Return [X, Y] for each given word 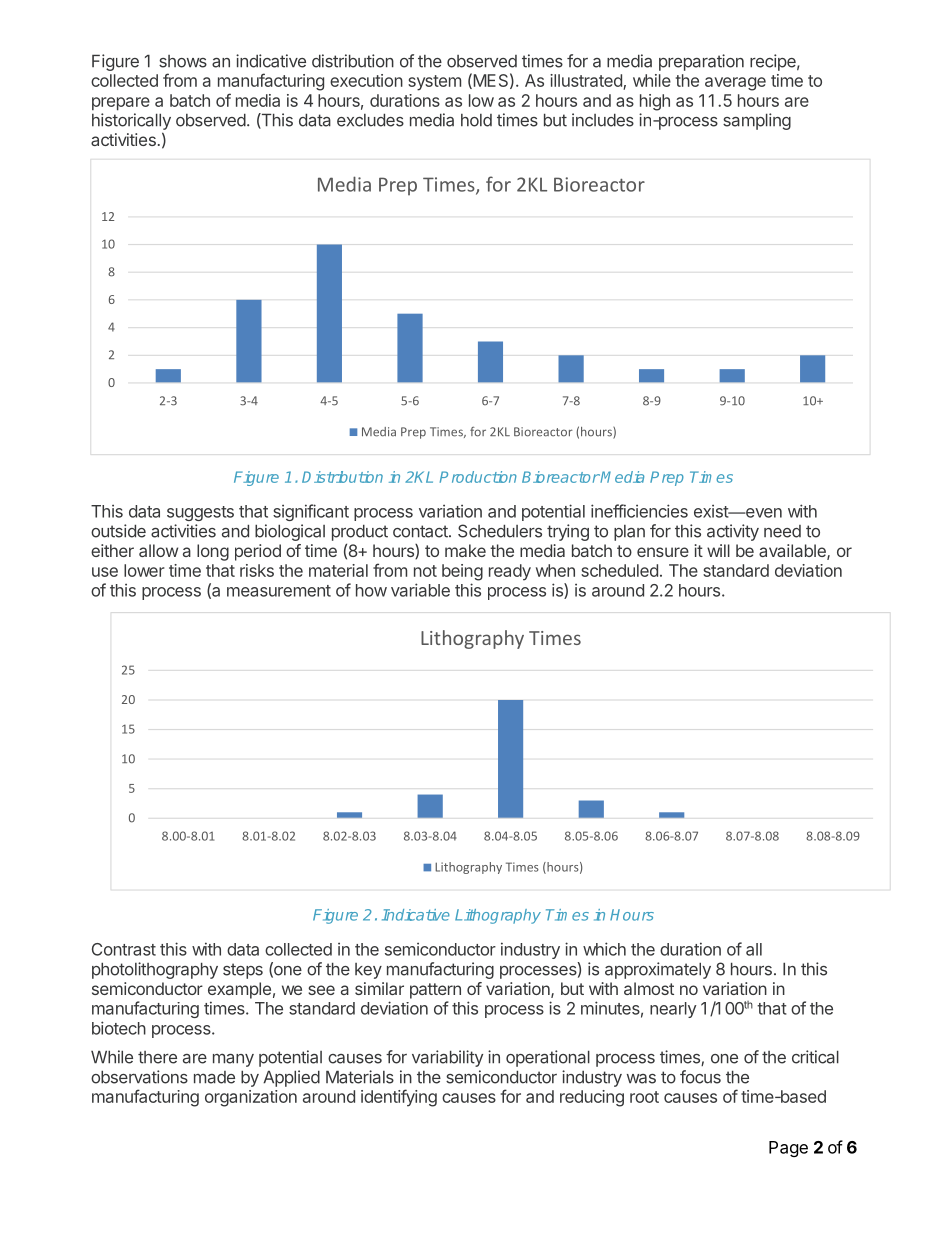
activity [733, 532]
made [214, 1077]
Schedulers [500, 531]
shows [183, 61]
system [434, 83]
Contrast [124, 949]
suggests [200, 513]
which [604, 949]
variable [420, 590]
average [735, 84]
